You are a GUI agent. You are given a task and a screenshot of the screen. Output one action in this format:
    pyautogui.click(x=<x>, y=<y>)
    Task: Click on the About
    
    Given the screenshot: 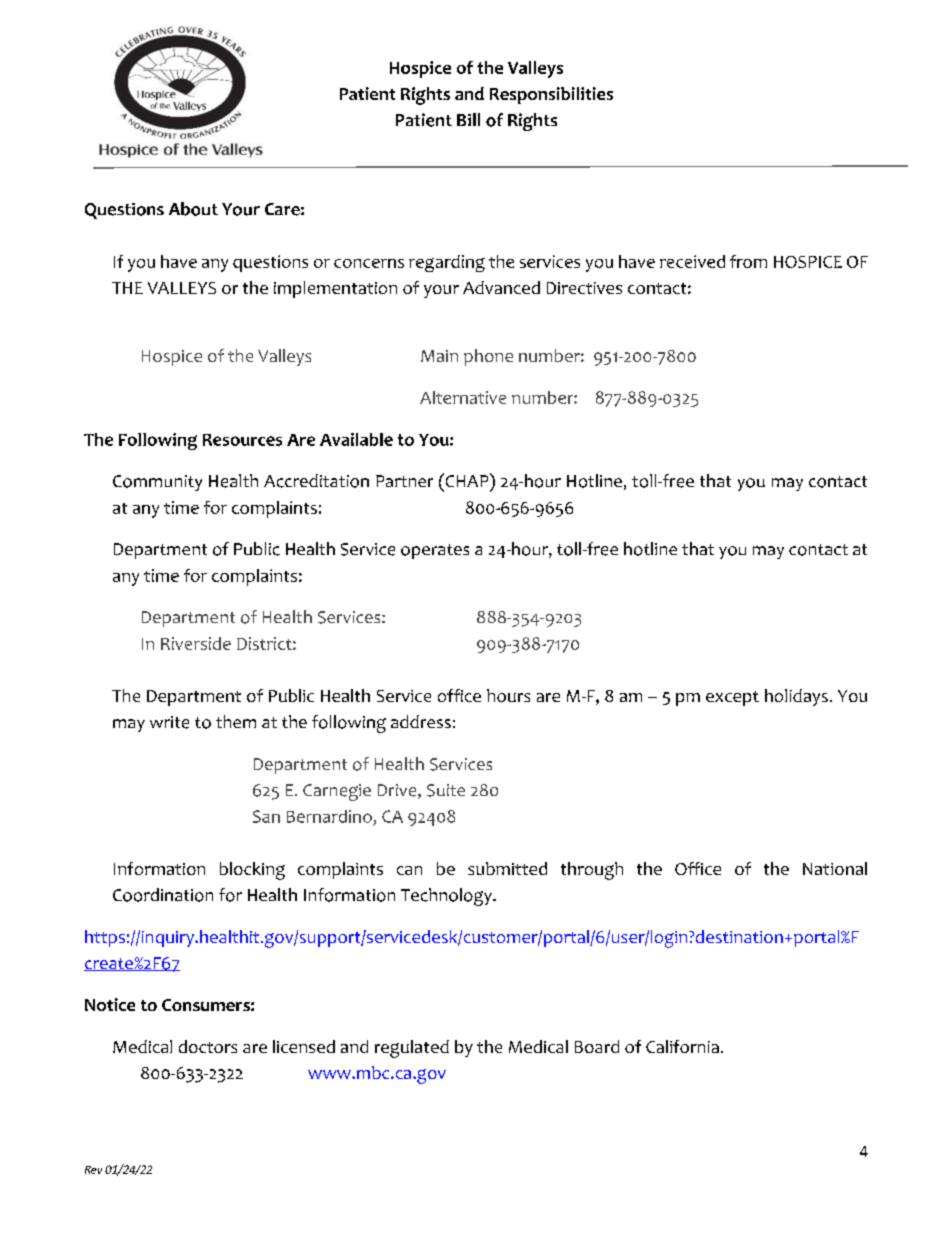 What is the action you would take?
    pyautogui.click(x=193, y=209)
